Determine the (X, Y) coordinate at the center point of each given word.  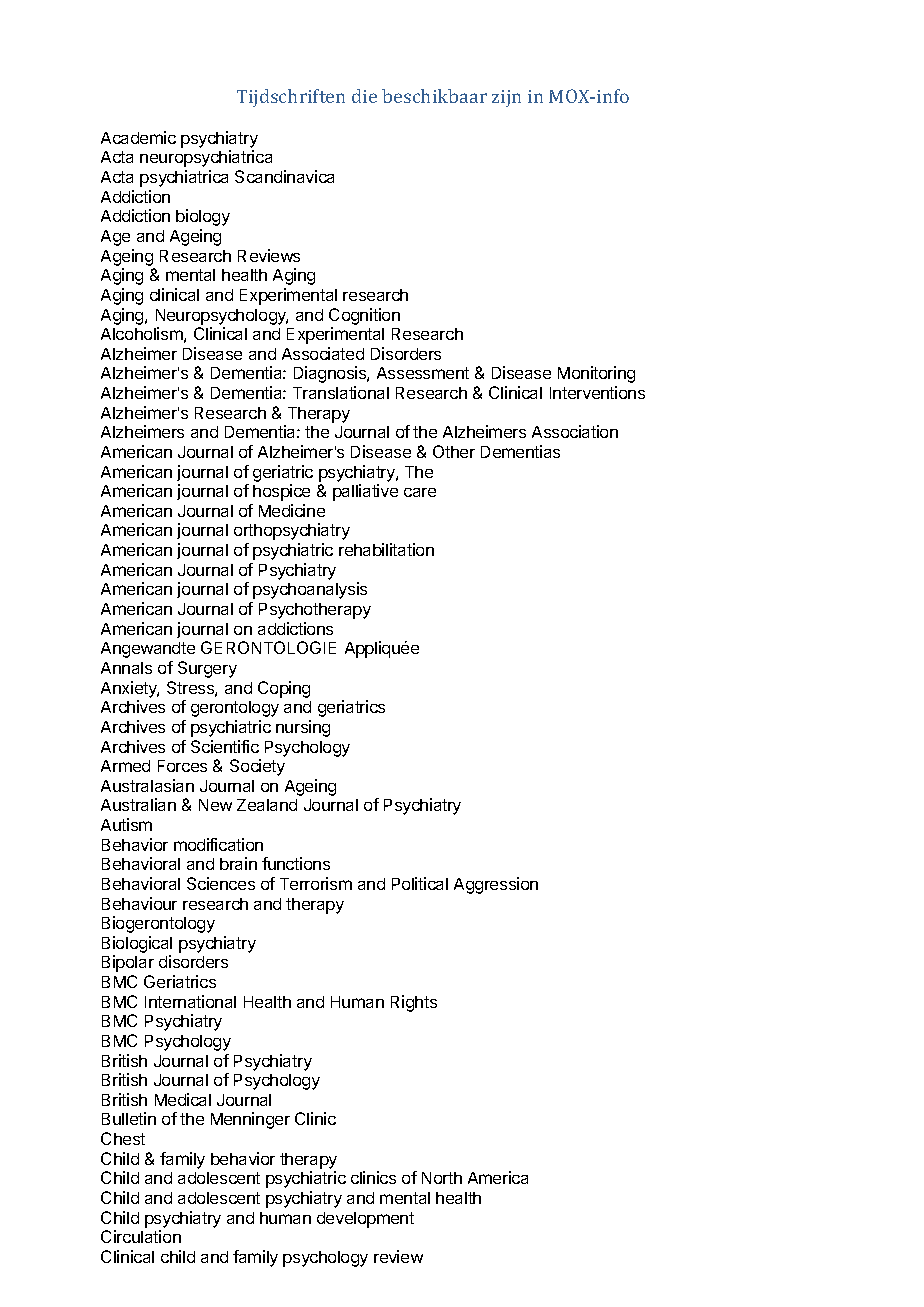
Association (575, 431)
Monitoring (596, 374)
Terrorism (316, 883)
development (365, 1220)
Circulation (141, 1236)
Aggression (496, 885)
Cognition (364, 316)
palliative (365, 492)
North (442, 1178)
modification (218, 844)
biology (203, 217)
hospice (281, 492)
